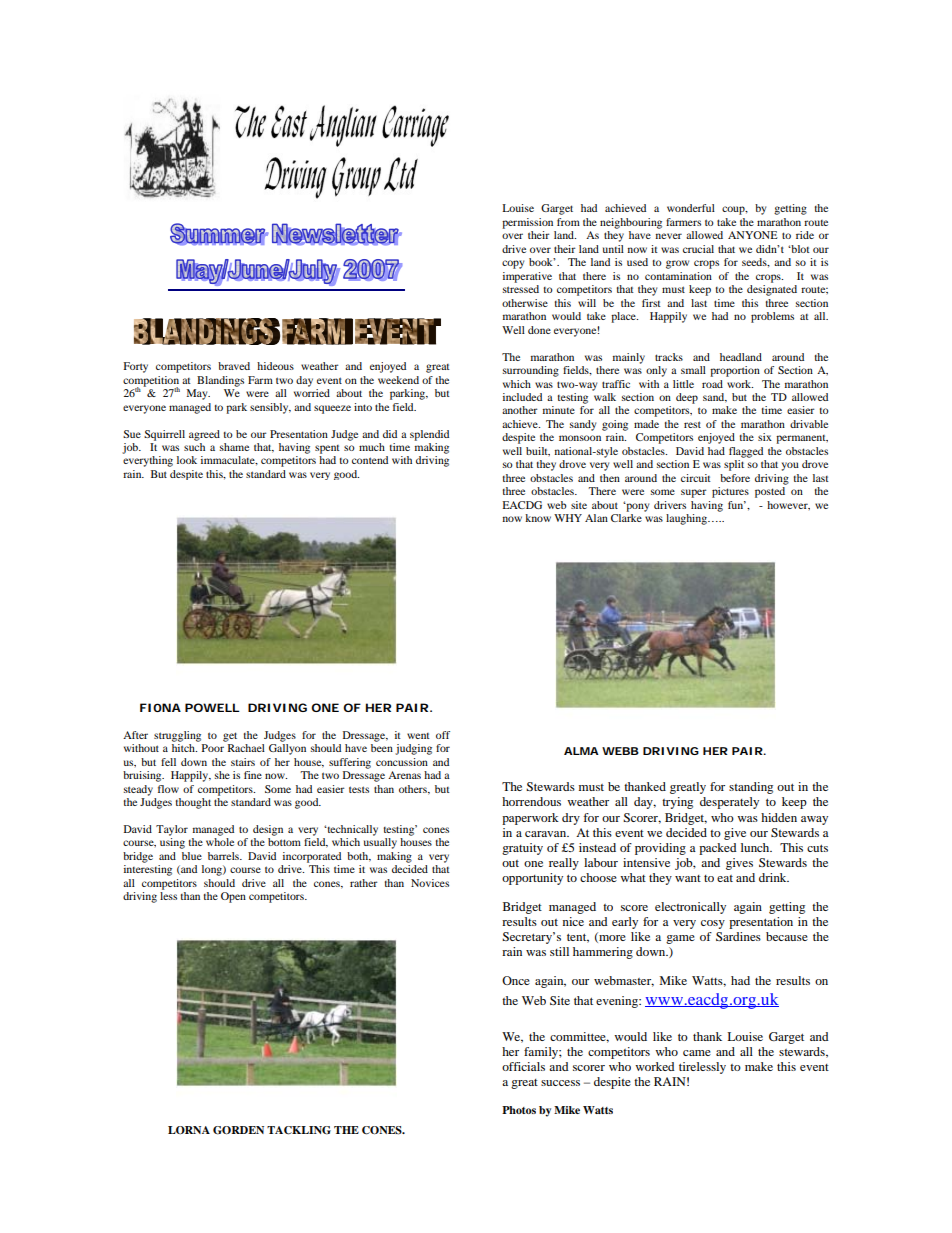 This screenshot has width=952, height=1233. Describe the element at coordinates (189, 1130) in the screenshot. I see `LORNA` at that location.
